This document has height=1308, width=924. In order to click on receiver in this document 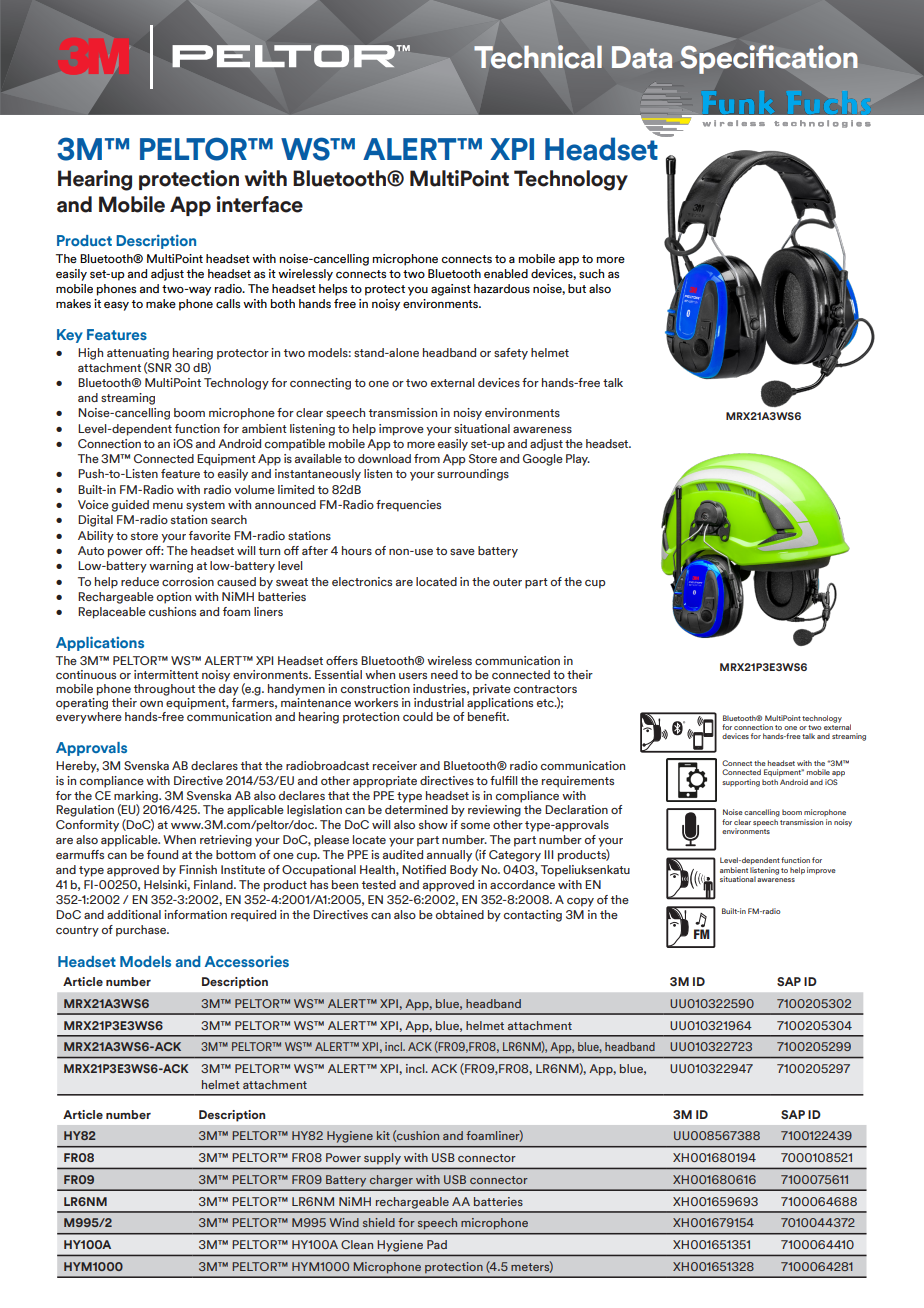, I will do `click(395, 765)`.
